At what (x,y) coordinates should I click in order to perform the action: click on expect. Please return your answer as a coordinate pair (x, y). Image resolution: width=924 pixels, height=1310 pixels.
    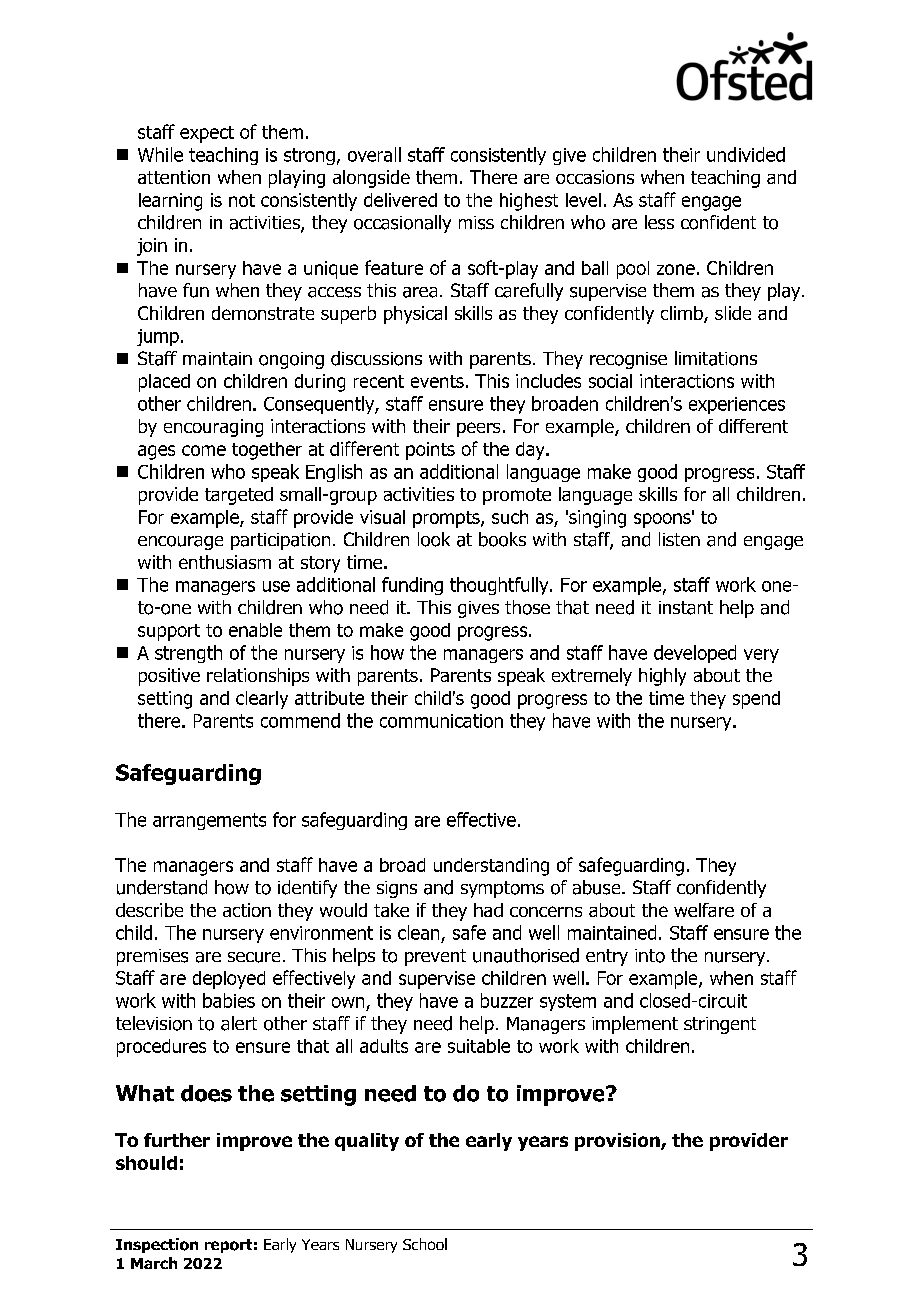
    Looking at the image, I should click on (207, 134).
